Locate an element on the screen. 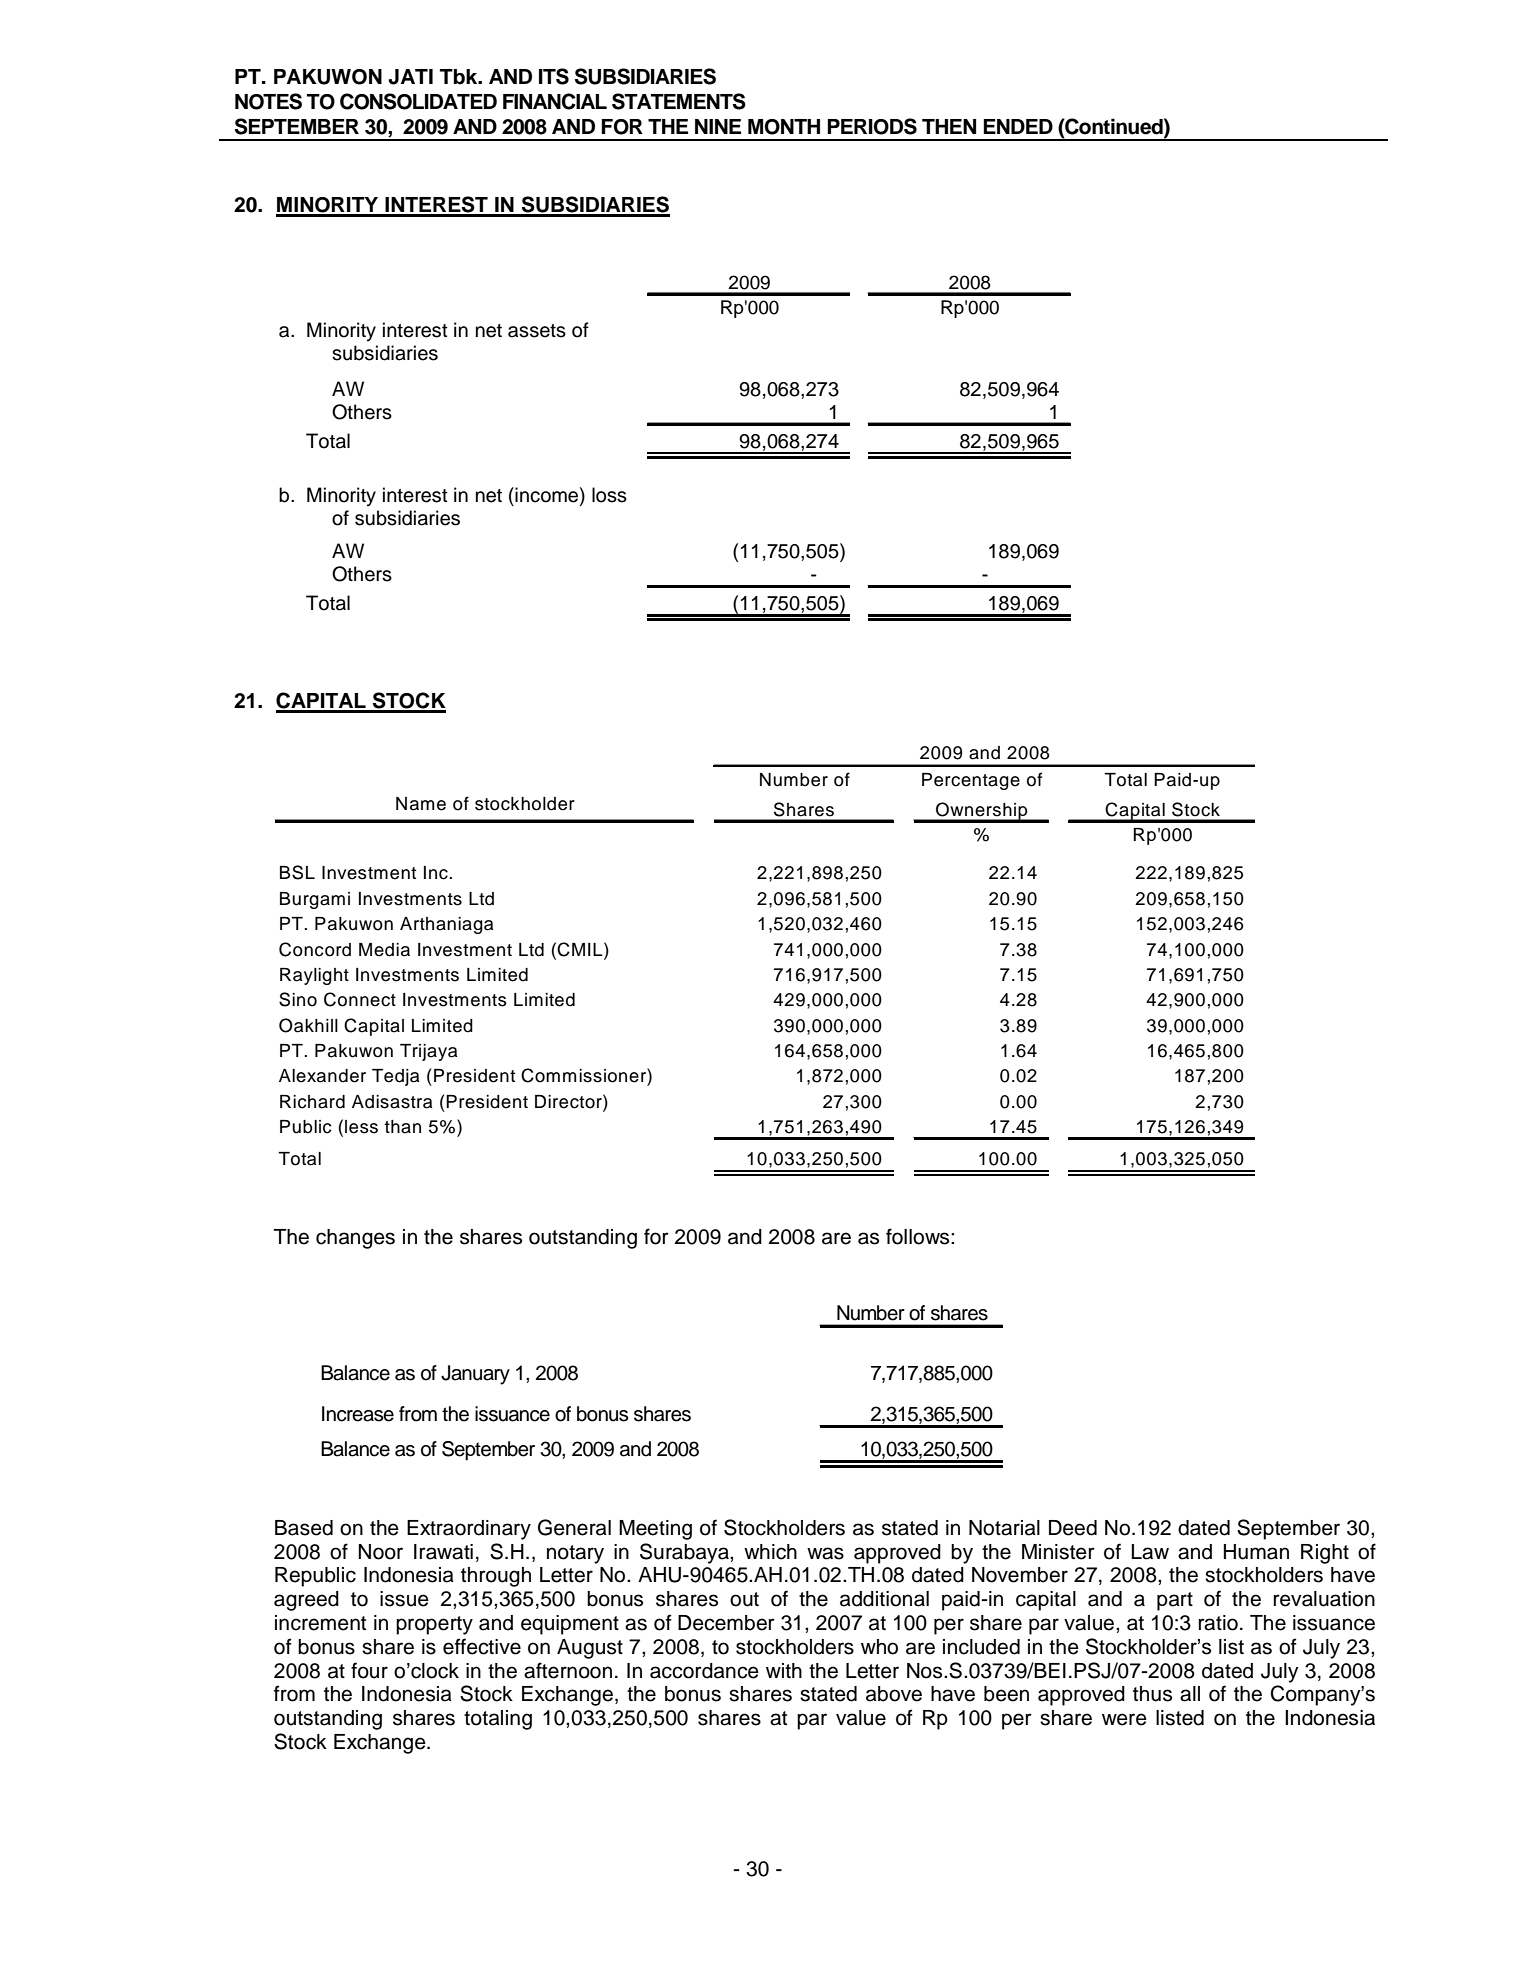 The image size is (1515, 1961). ENDED is located at coordinates (1018, 126).
